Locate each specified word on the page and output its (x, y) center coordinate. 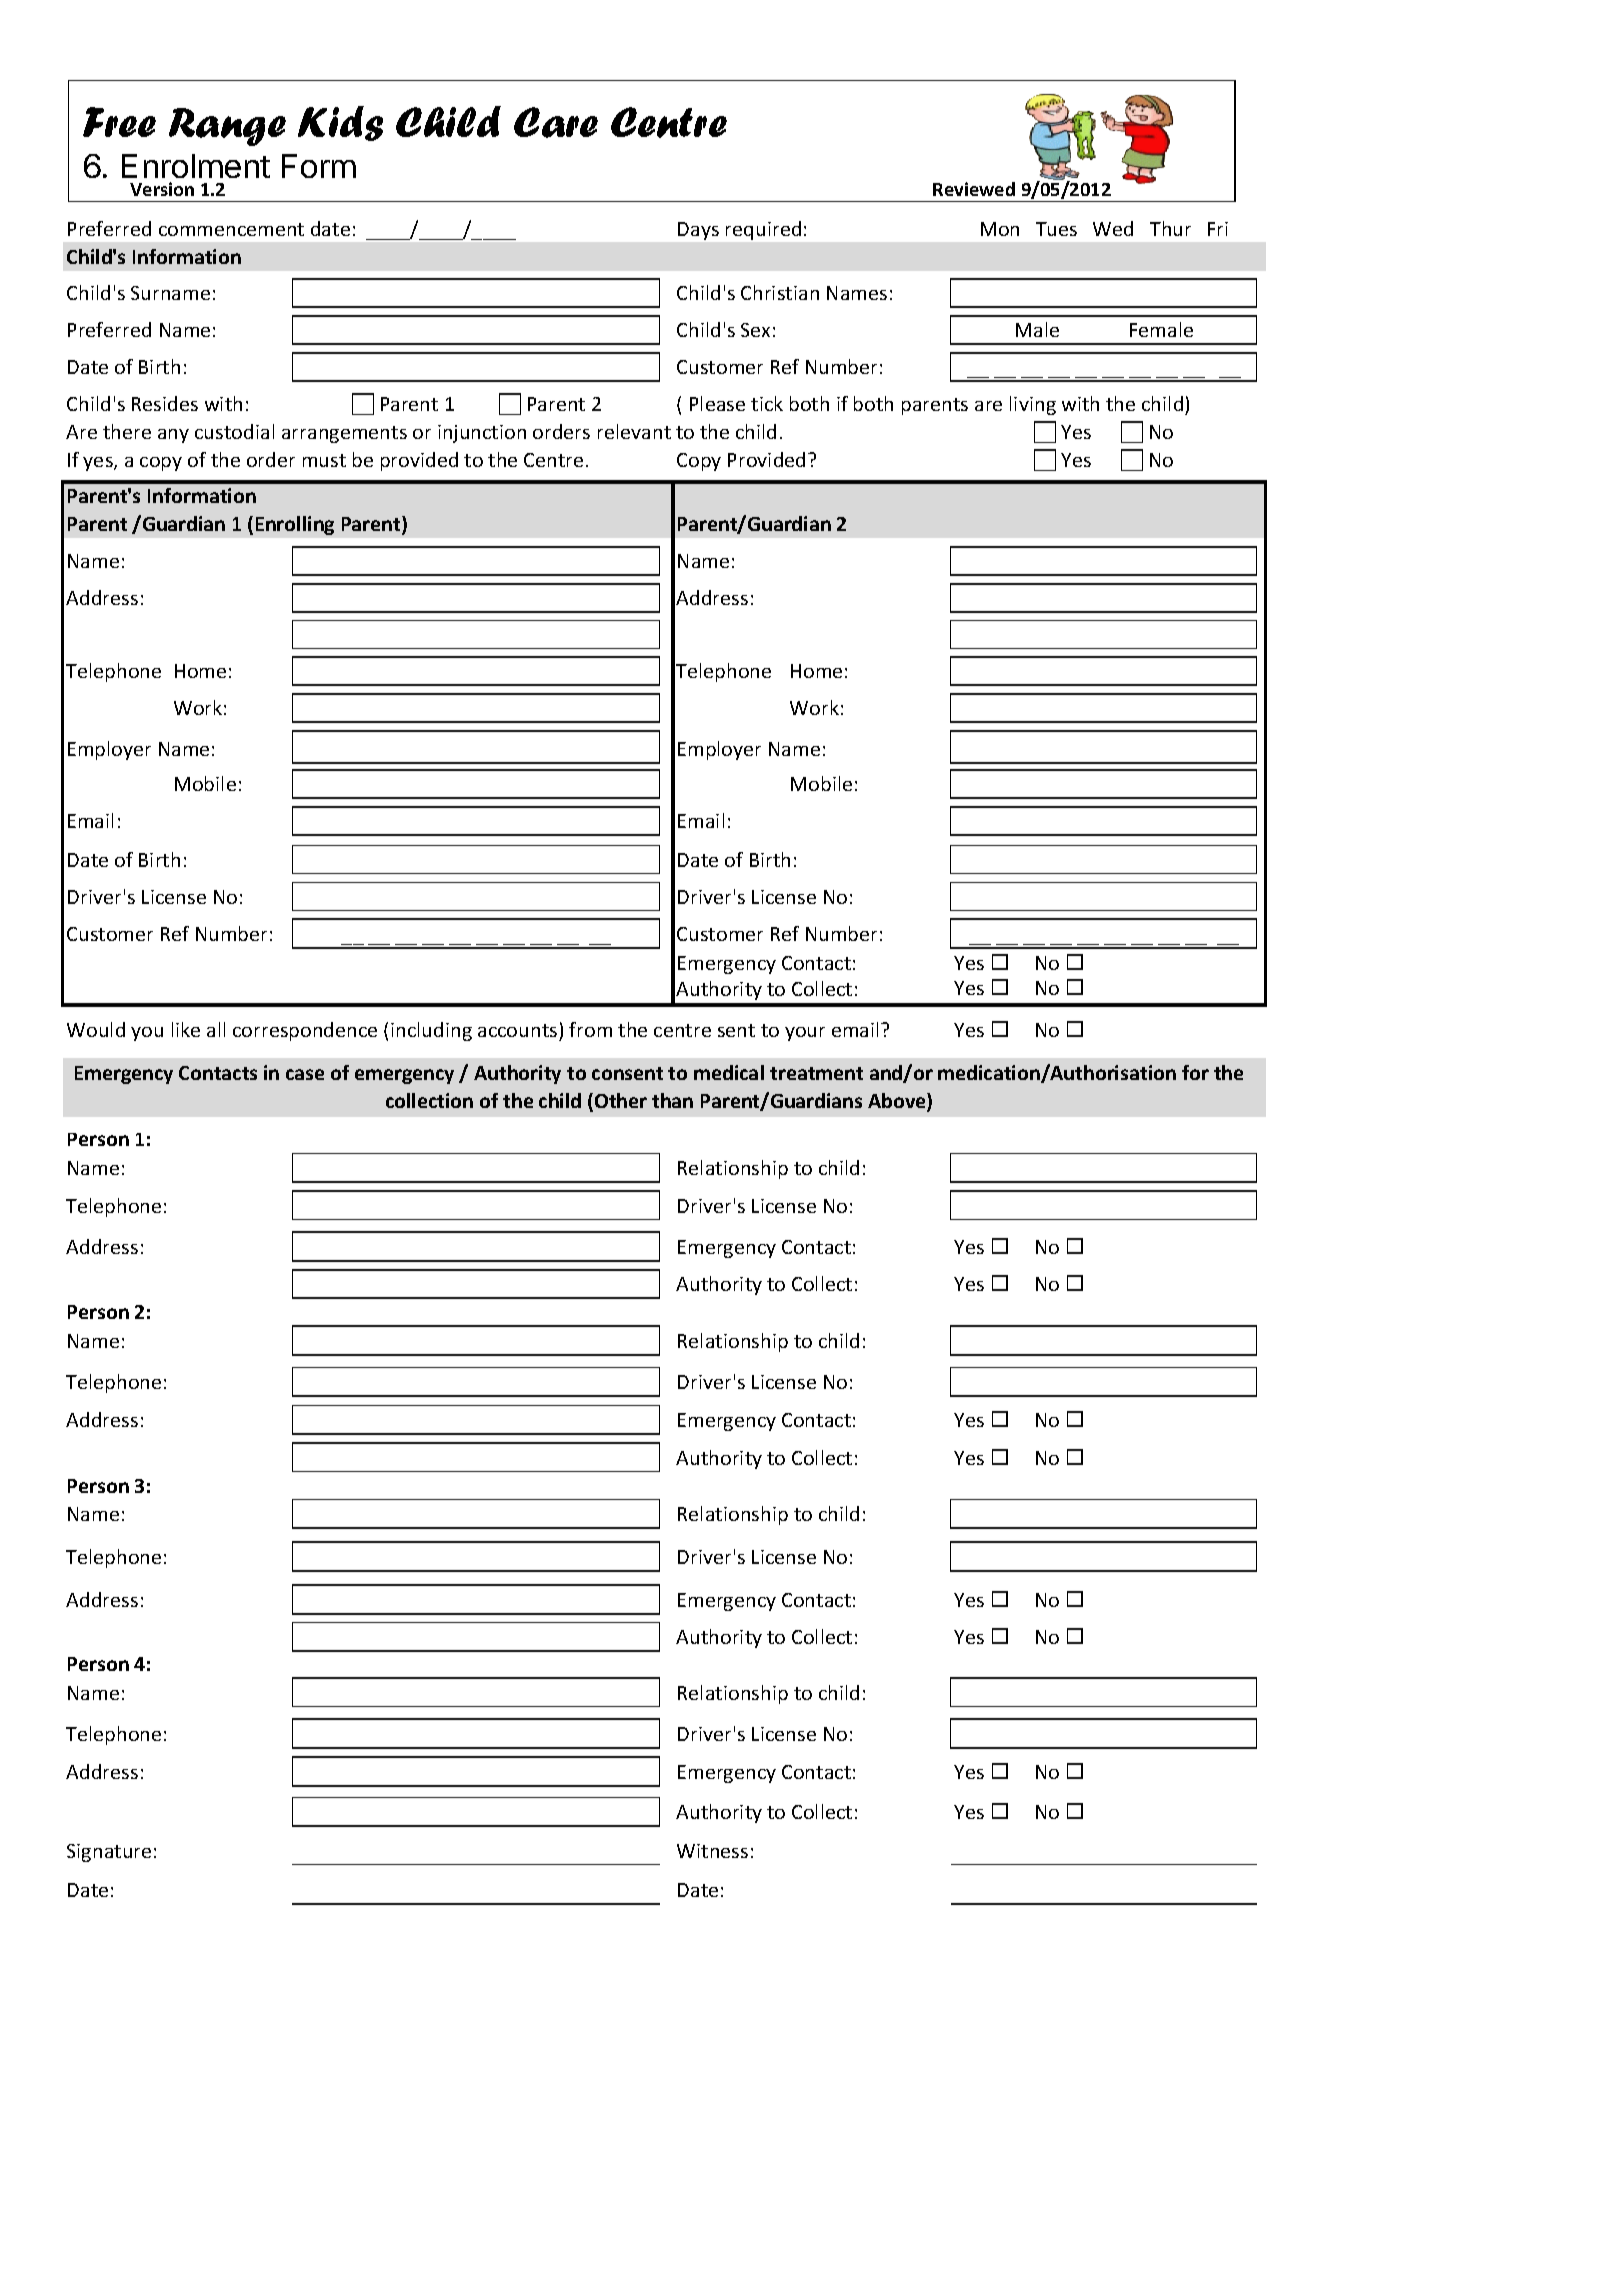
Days (698, 231)
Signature (109, 1853)
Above (898, 1102)
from (590, 1029)
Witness (712, 1851)
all (216, 1029)
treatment (816, 1073)
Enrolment (196, 166)
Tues (1056, 229)
